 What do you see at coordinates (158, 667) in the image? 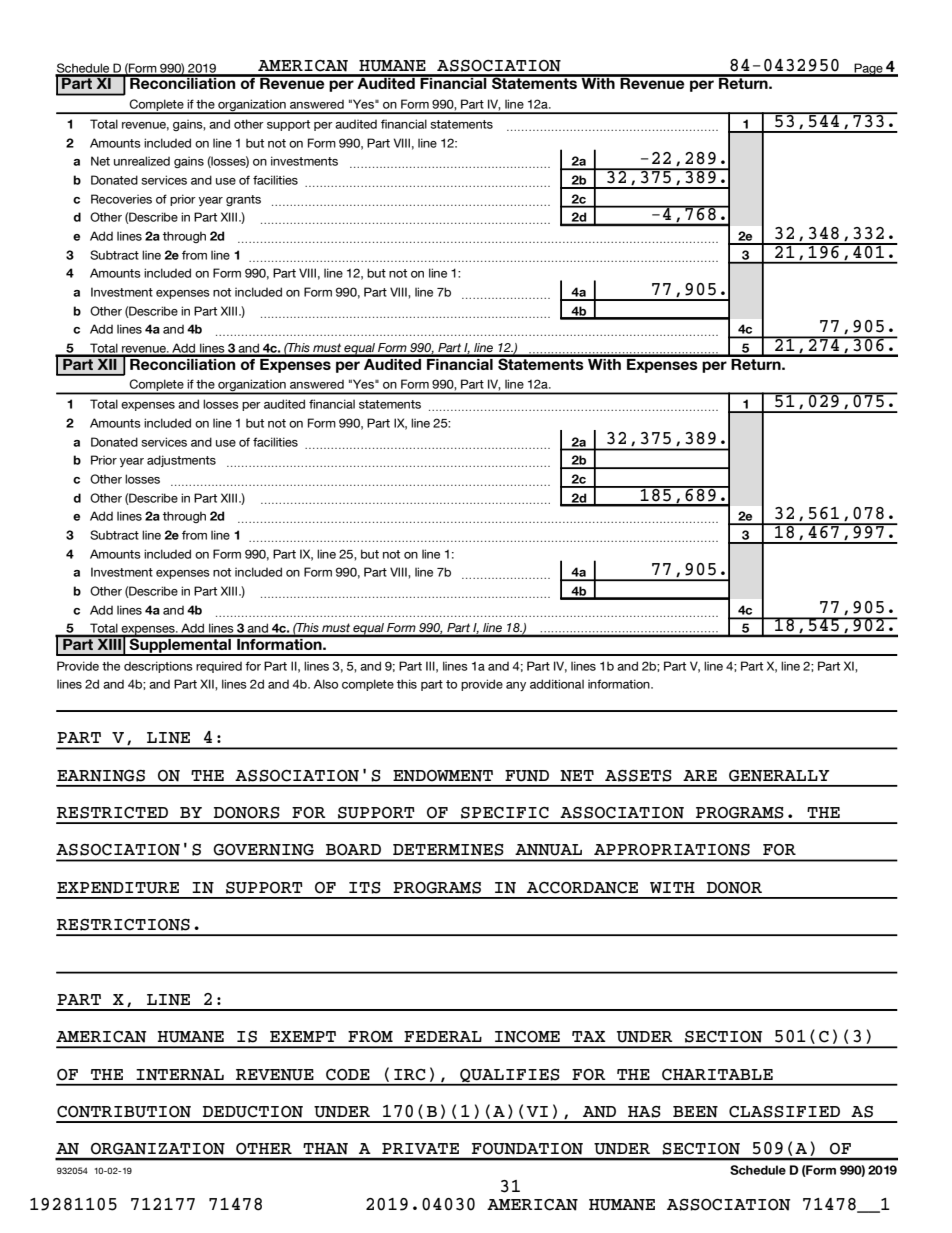
I see `descriptions` at bounding box center [158, 667].
